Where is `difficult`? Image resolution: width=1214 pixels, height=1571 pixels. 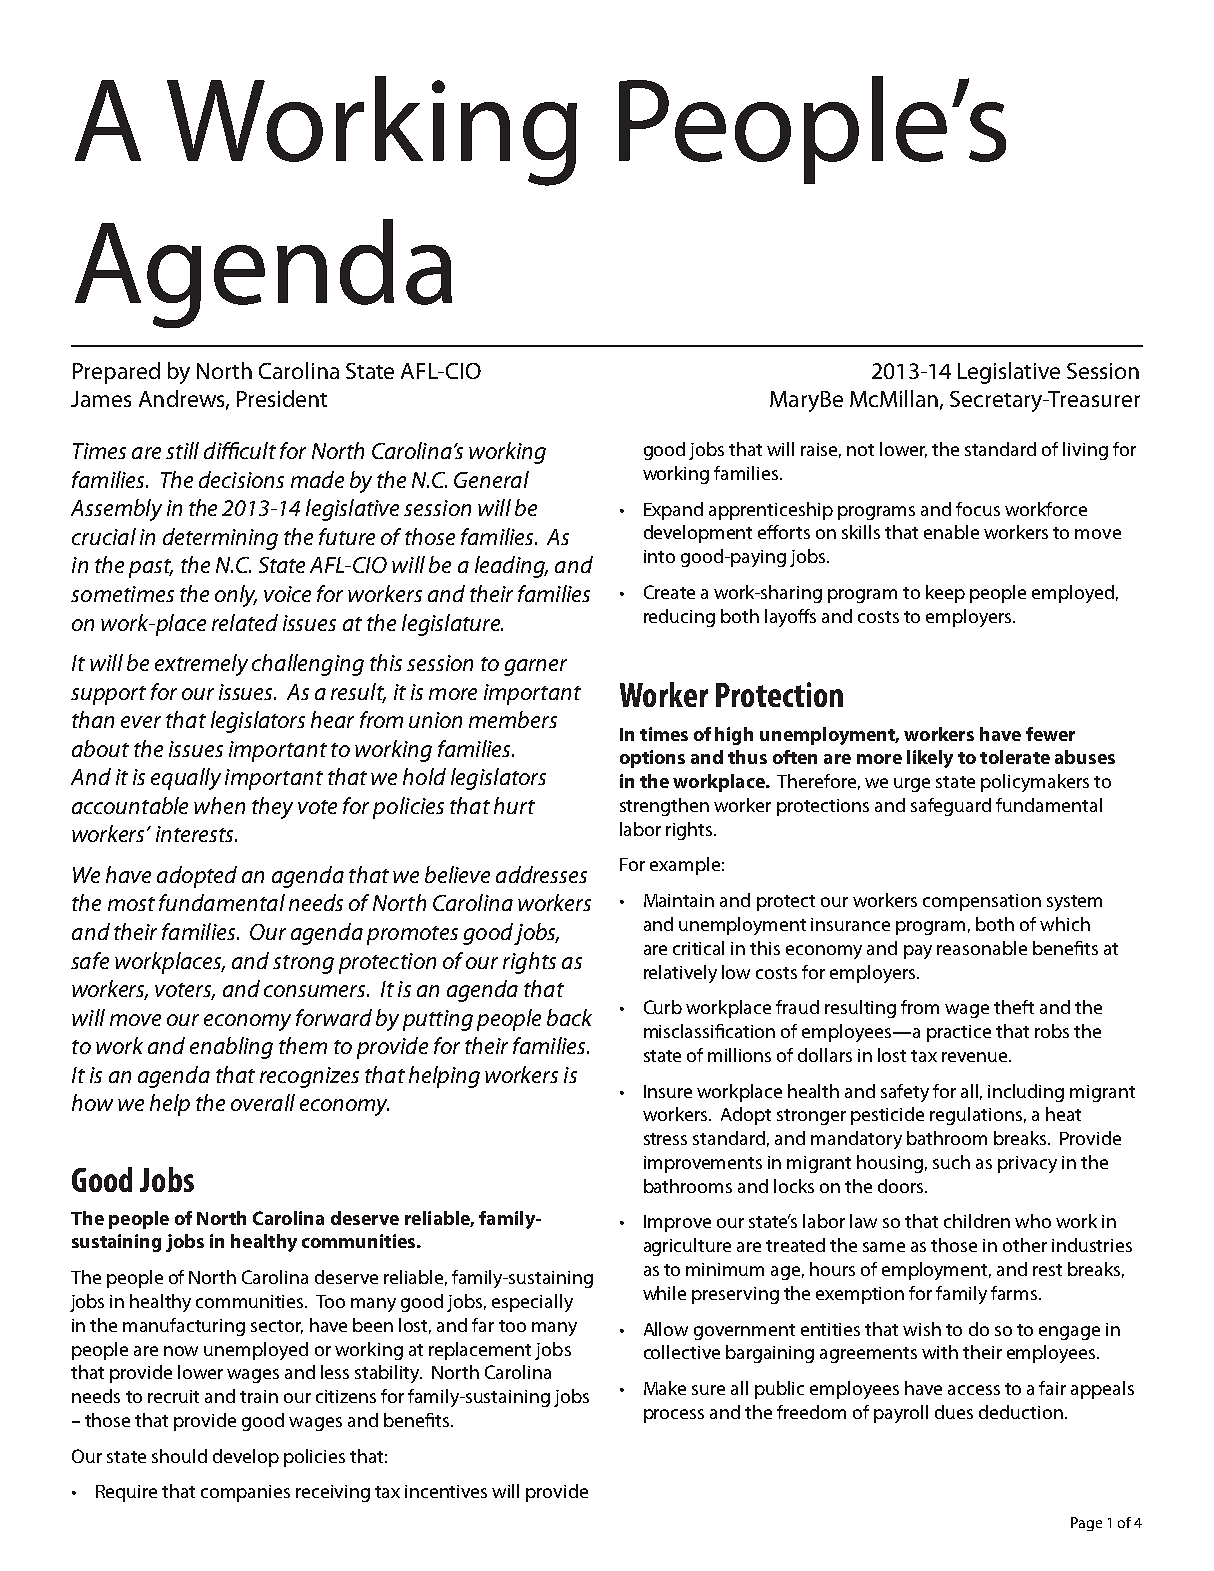 difficult is located at coordinates (240, 450).
